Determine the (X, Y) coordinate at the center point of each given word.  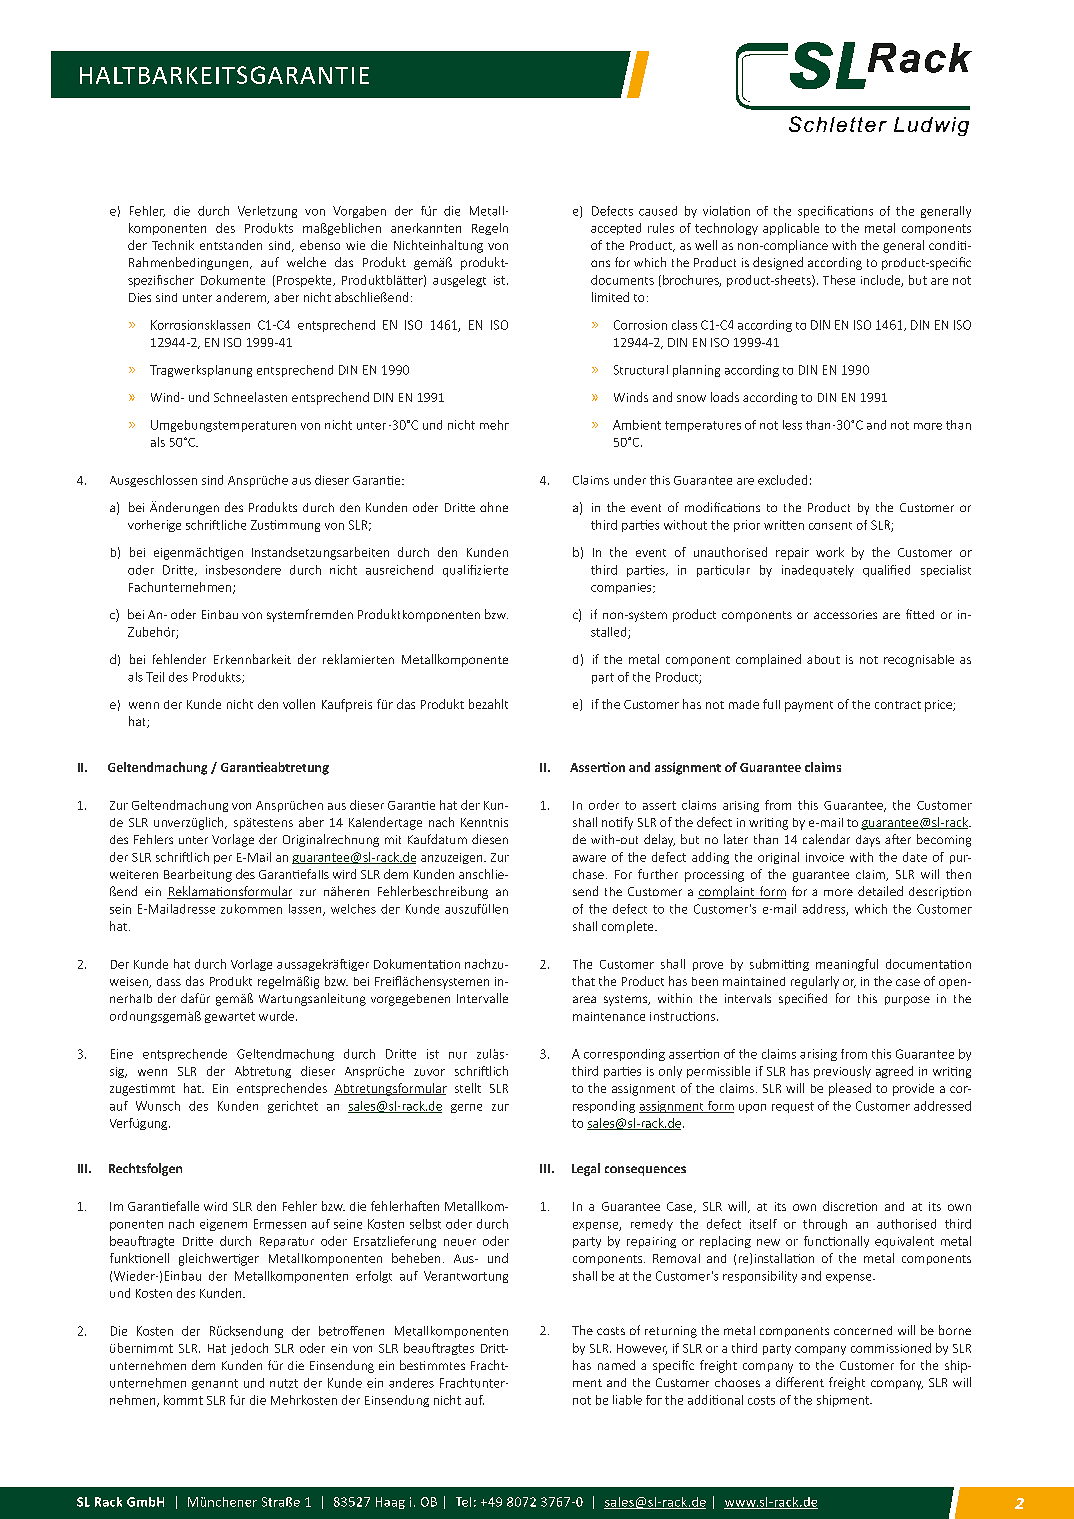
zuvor (429, 1072)
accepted (616, 229)
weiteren (134, 874)
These (839, 280)
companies (622, 588)
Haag (390, 1503)
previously (842, 1072)
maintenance (609, 1016)
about (823, 659)
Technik (173, 245)
